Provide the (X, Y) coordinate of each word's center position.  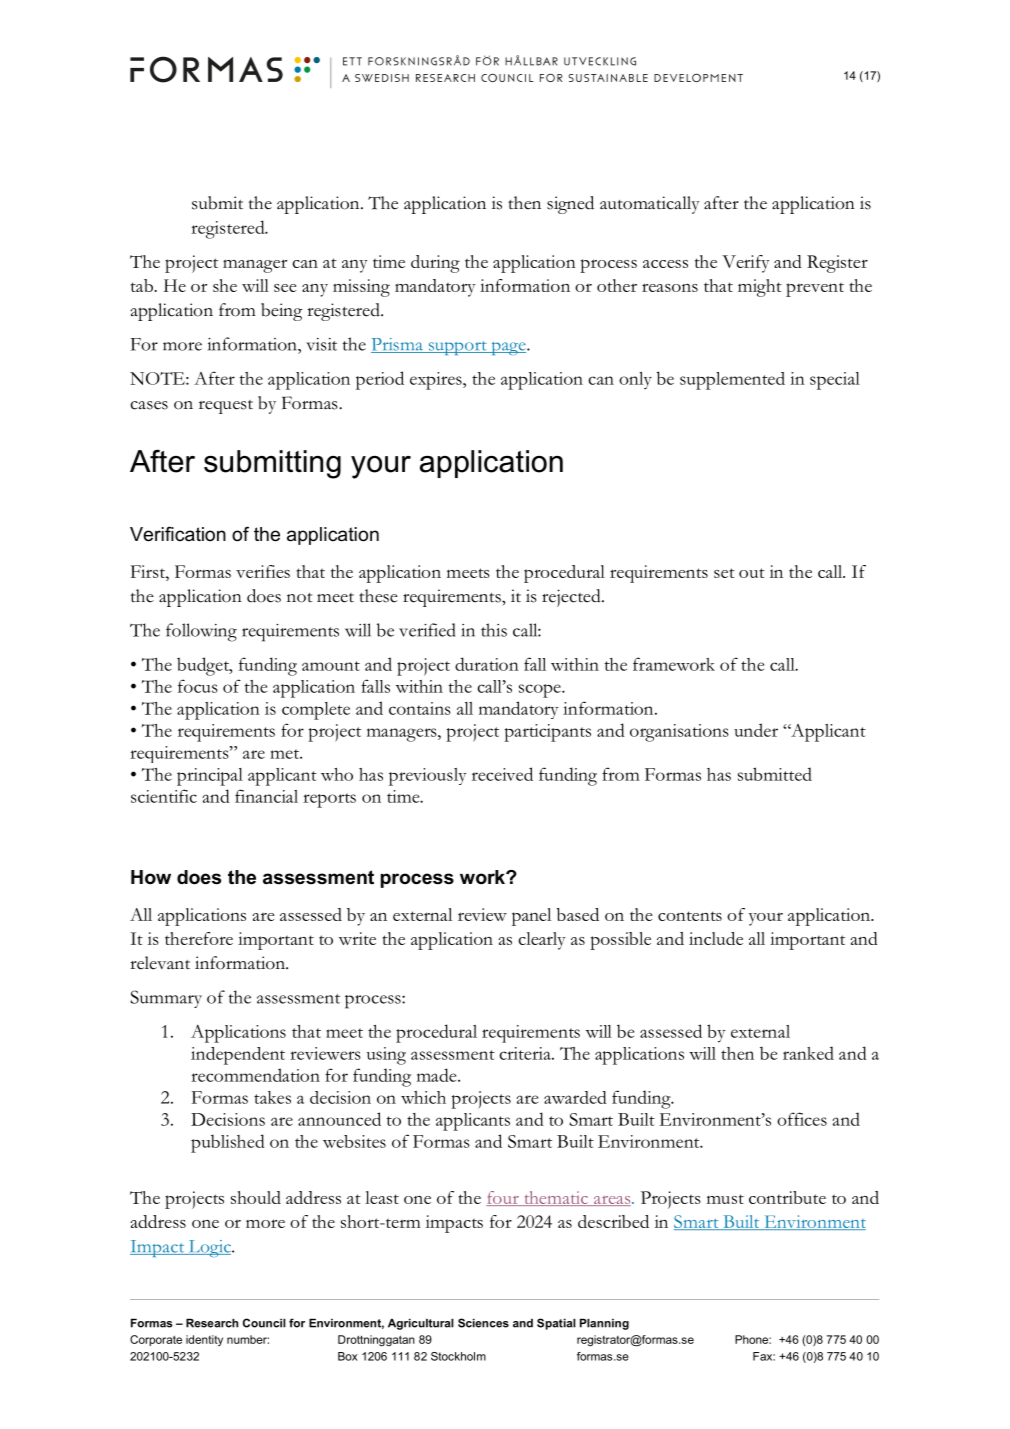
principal (210, 777)
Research (212, 1323)
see (285, 288)
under (756, 730)
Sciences (483, 1323)
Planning (604, 1324)
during (435, 264)
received (502, 774)
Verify (746, 264)
